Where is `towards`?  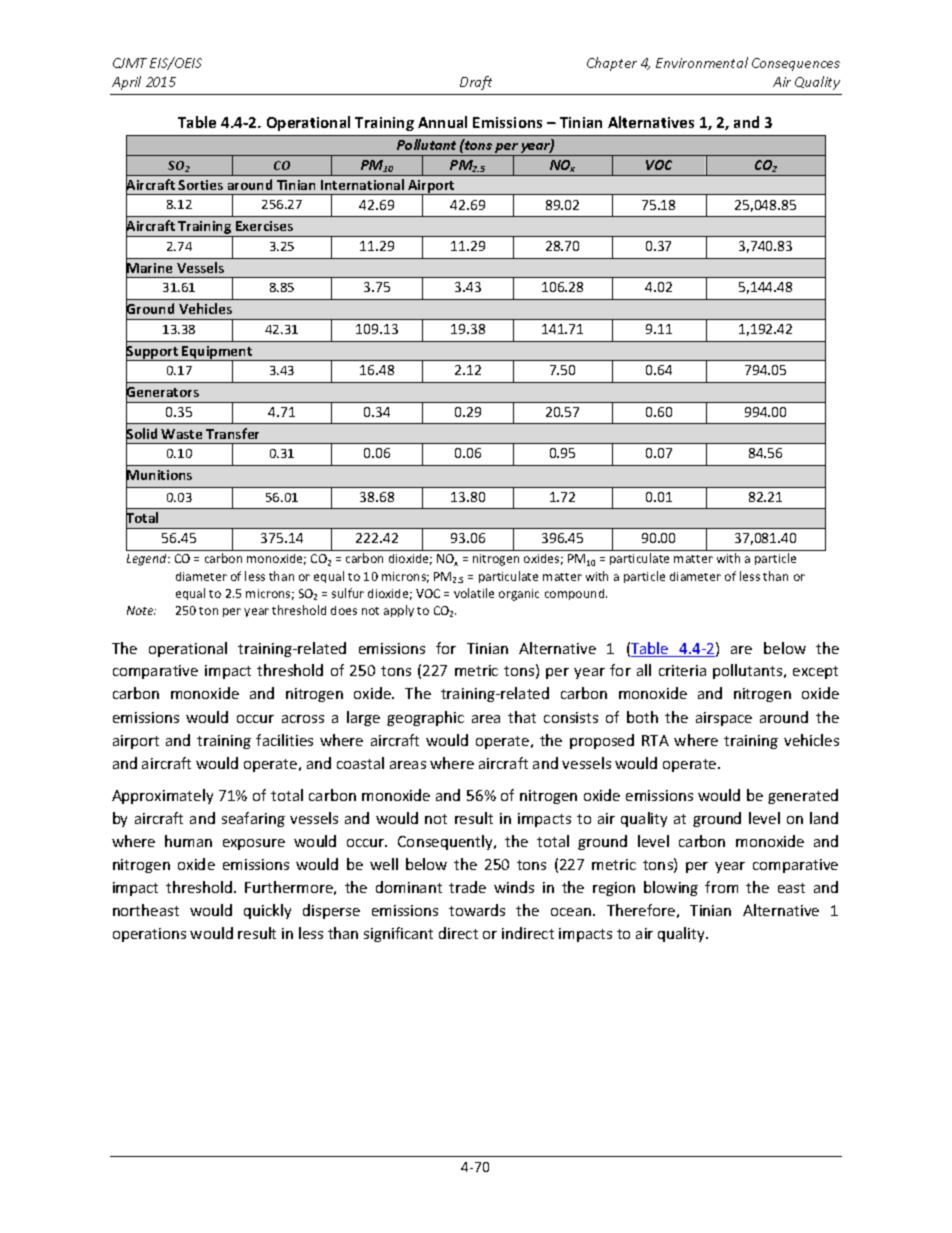 towards is located at coordinates (477, 910).
